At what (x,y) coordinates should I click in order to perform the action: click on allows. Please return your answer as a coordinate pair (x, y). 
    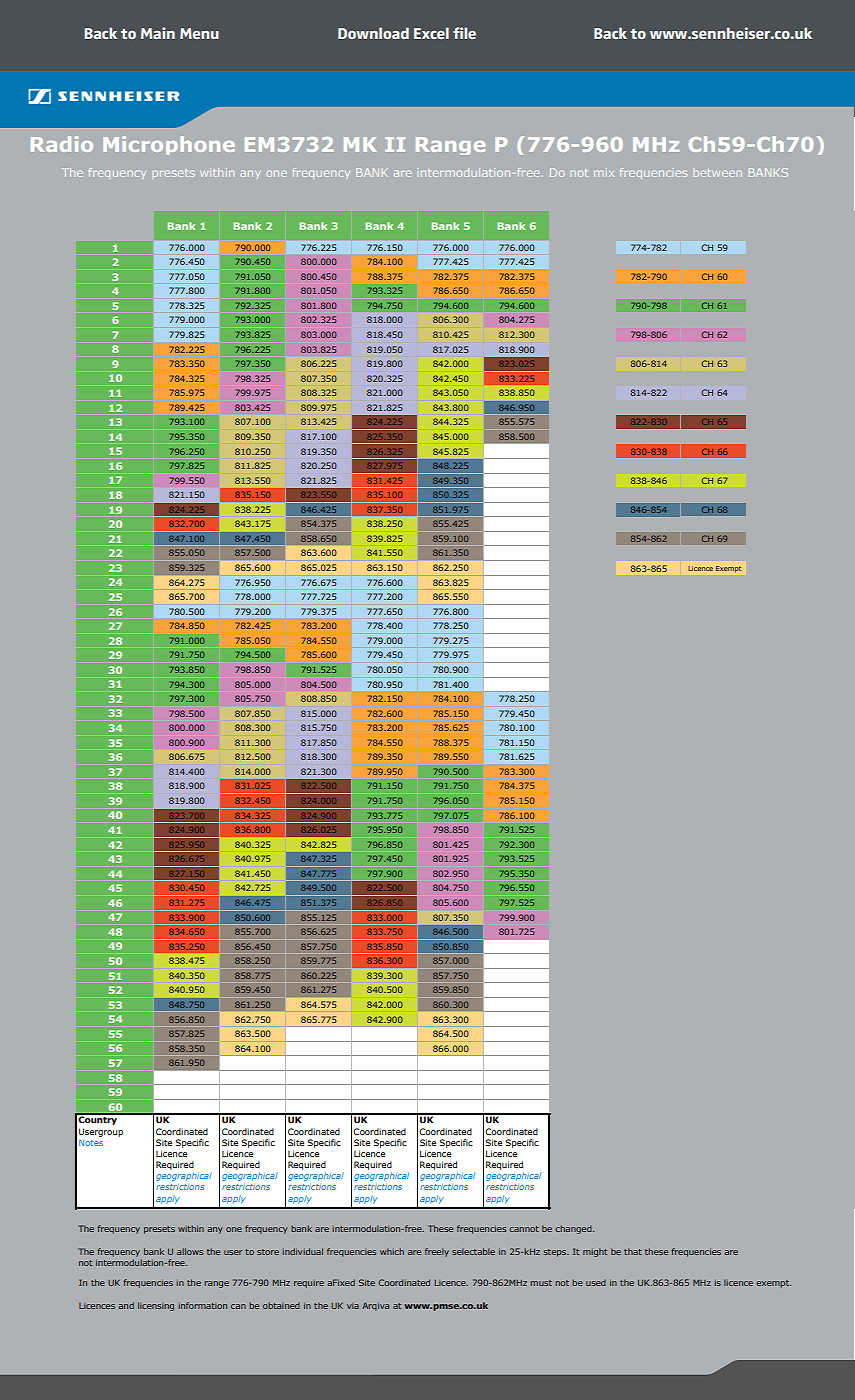
    Looking at the image, I should click on (190, 1251).
